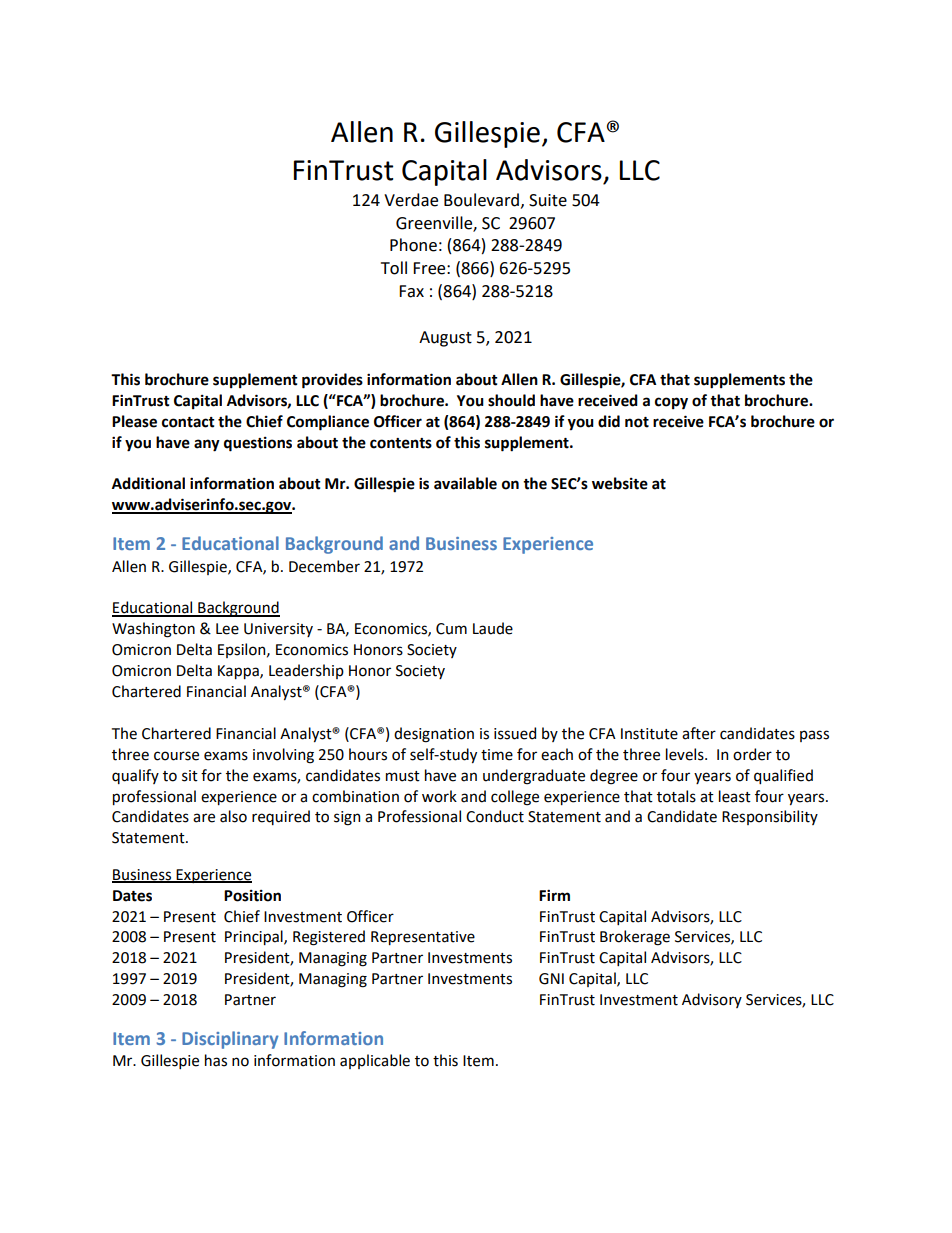  What do you see at coordinates (770, 817) in the screenshot?
I see `Responsibility` at bounding box center [770, 817].
